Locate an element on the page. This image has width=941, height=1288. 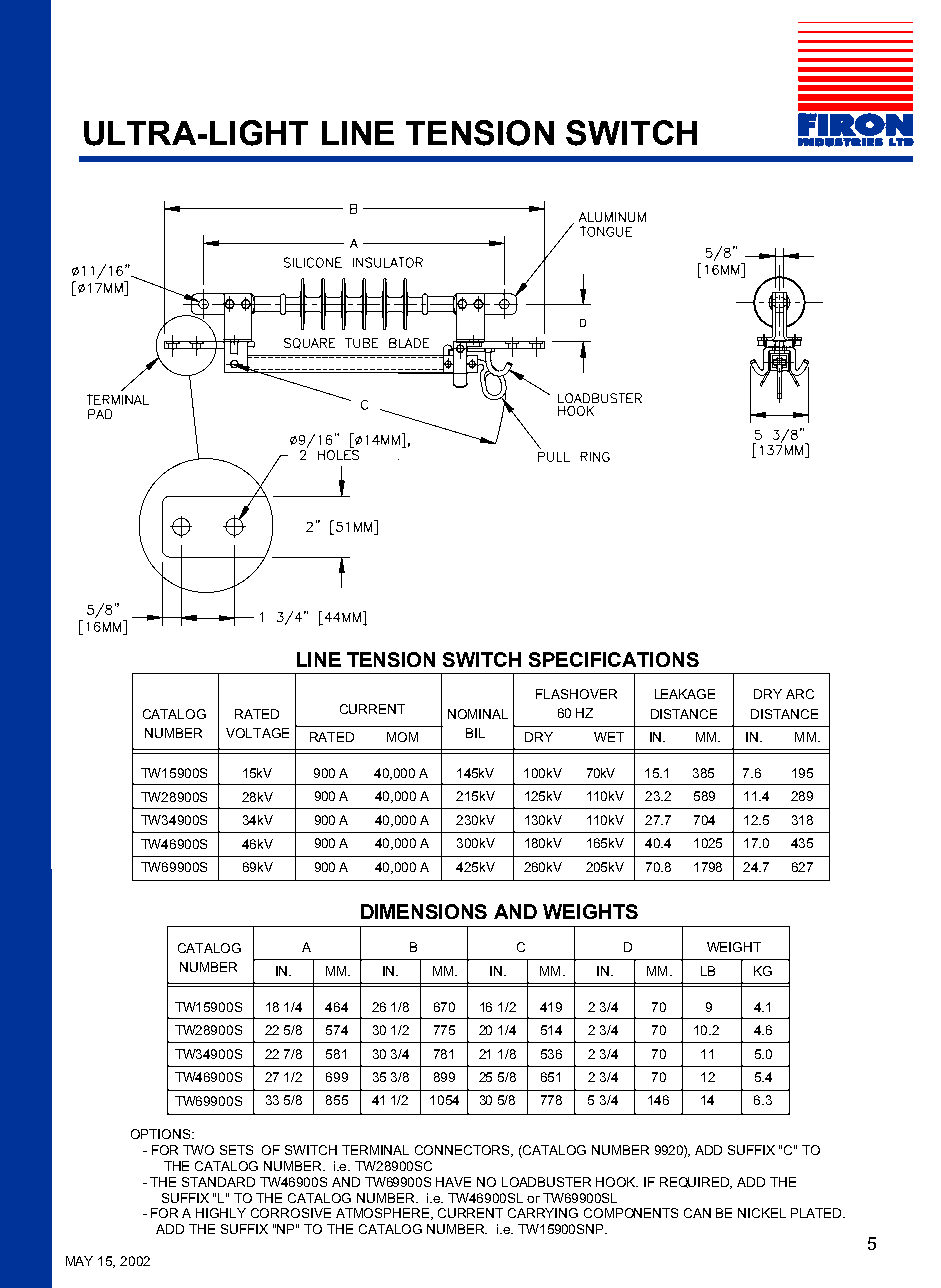
DIMENSIONS is located at coordinates (424, 911).
